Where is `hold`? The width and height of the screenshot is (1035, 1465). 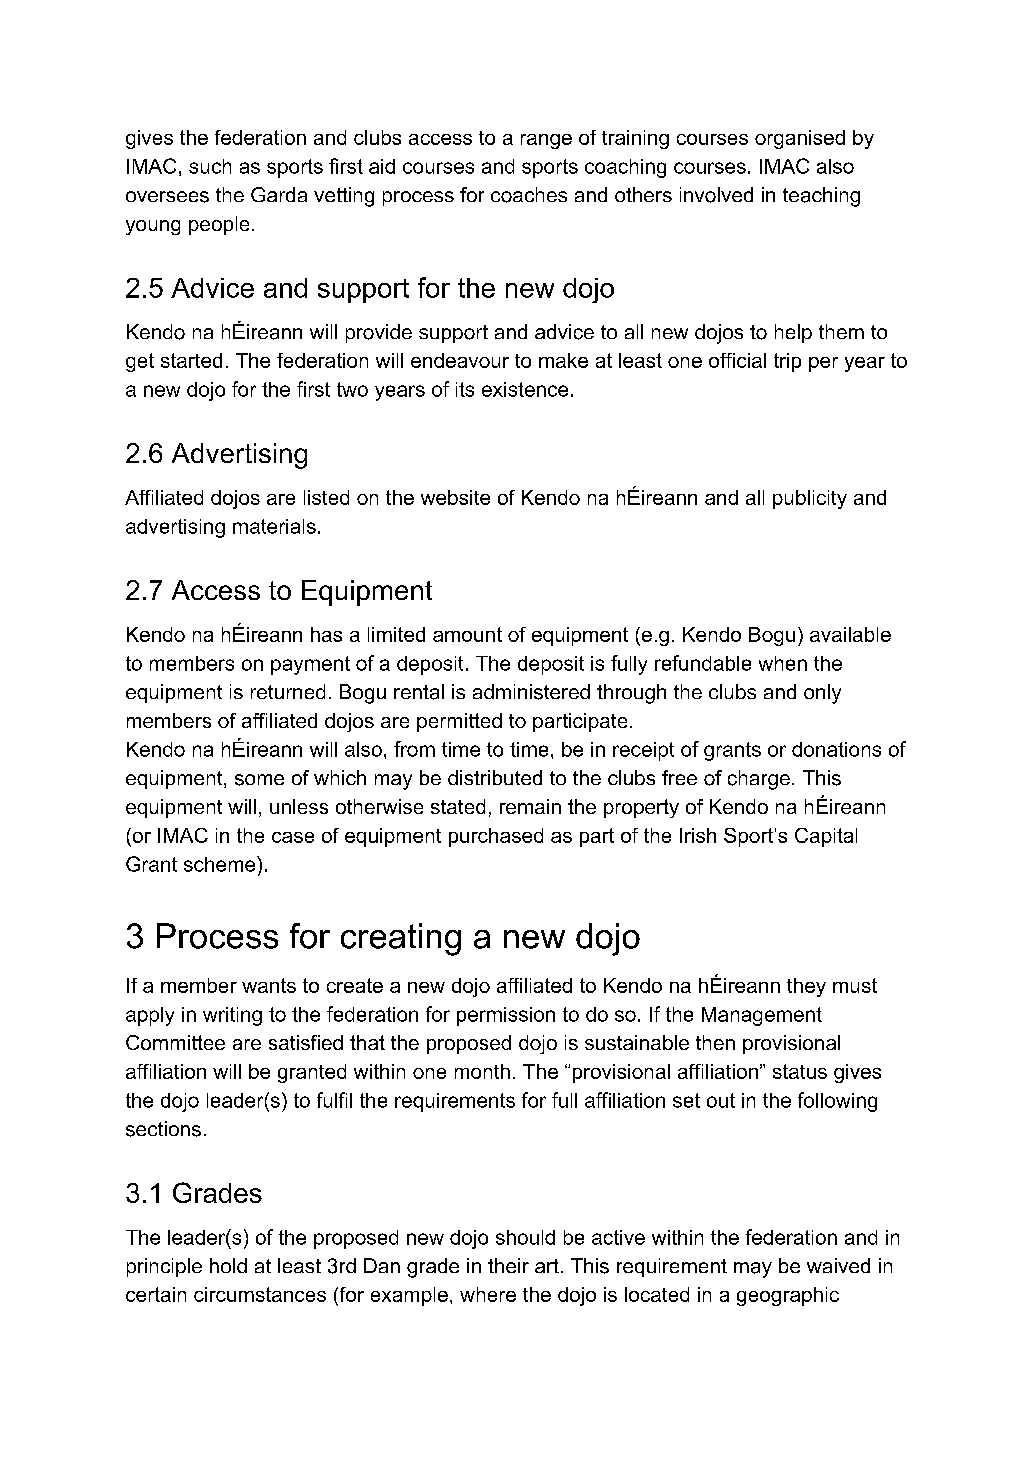 hold is located at coordinates (228, 1265).
